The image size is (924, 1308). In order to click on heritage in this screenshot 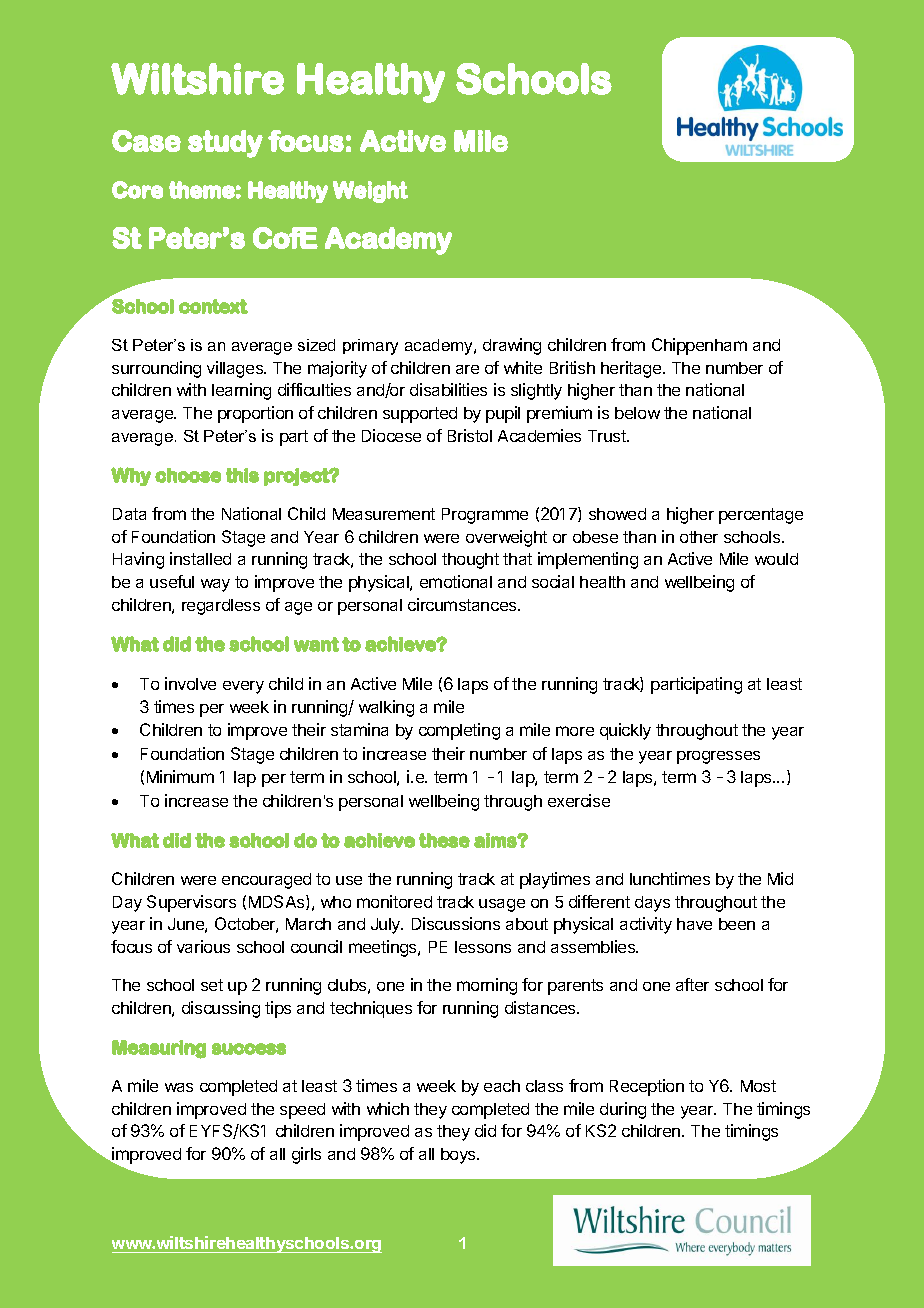, I will do `click(632, 369)`.
